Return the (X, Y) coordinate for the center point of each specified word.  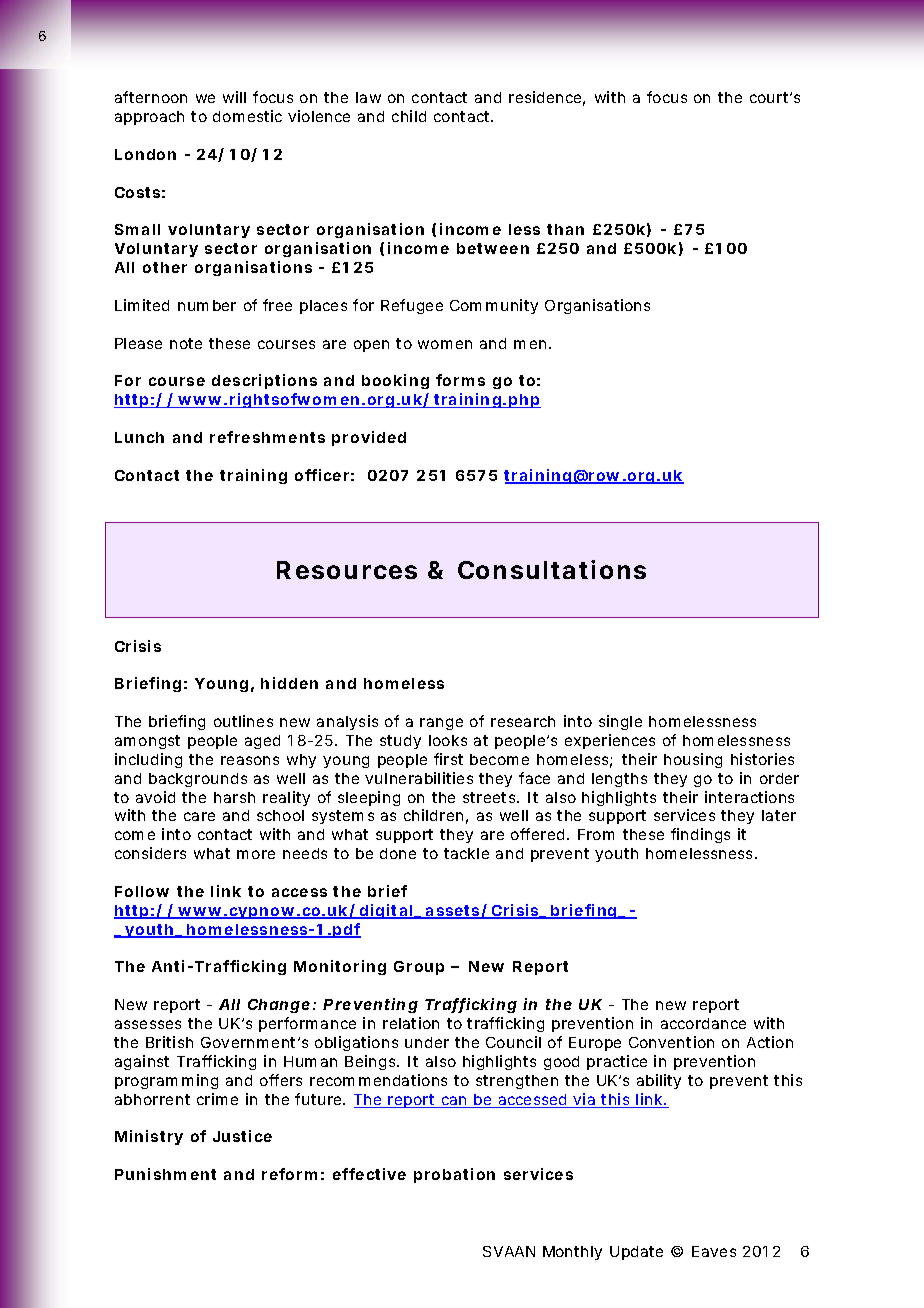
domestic (247, 116)
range (441, 724)
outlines (243, 721)
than (565, 229)
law (368, 97)
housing (693, 760)
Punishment (165, 1174)
